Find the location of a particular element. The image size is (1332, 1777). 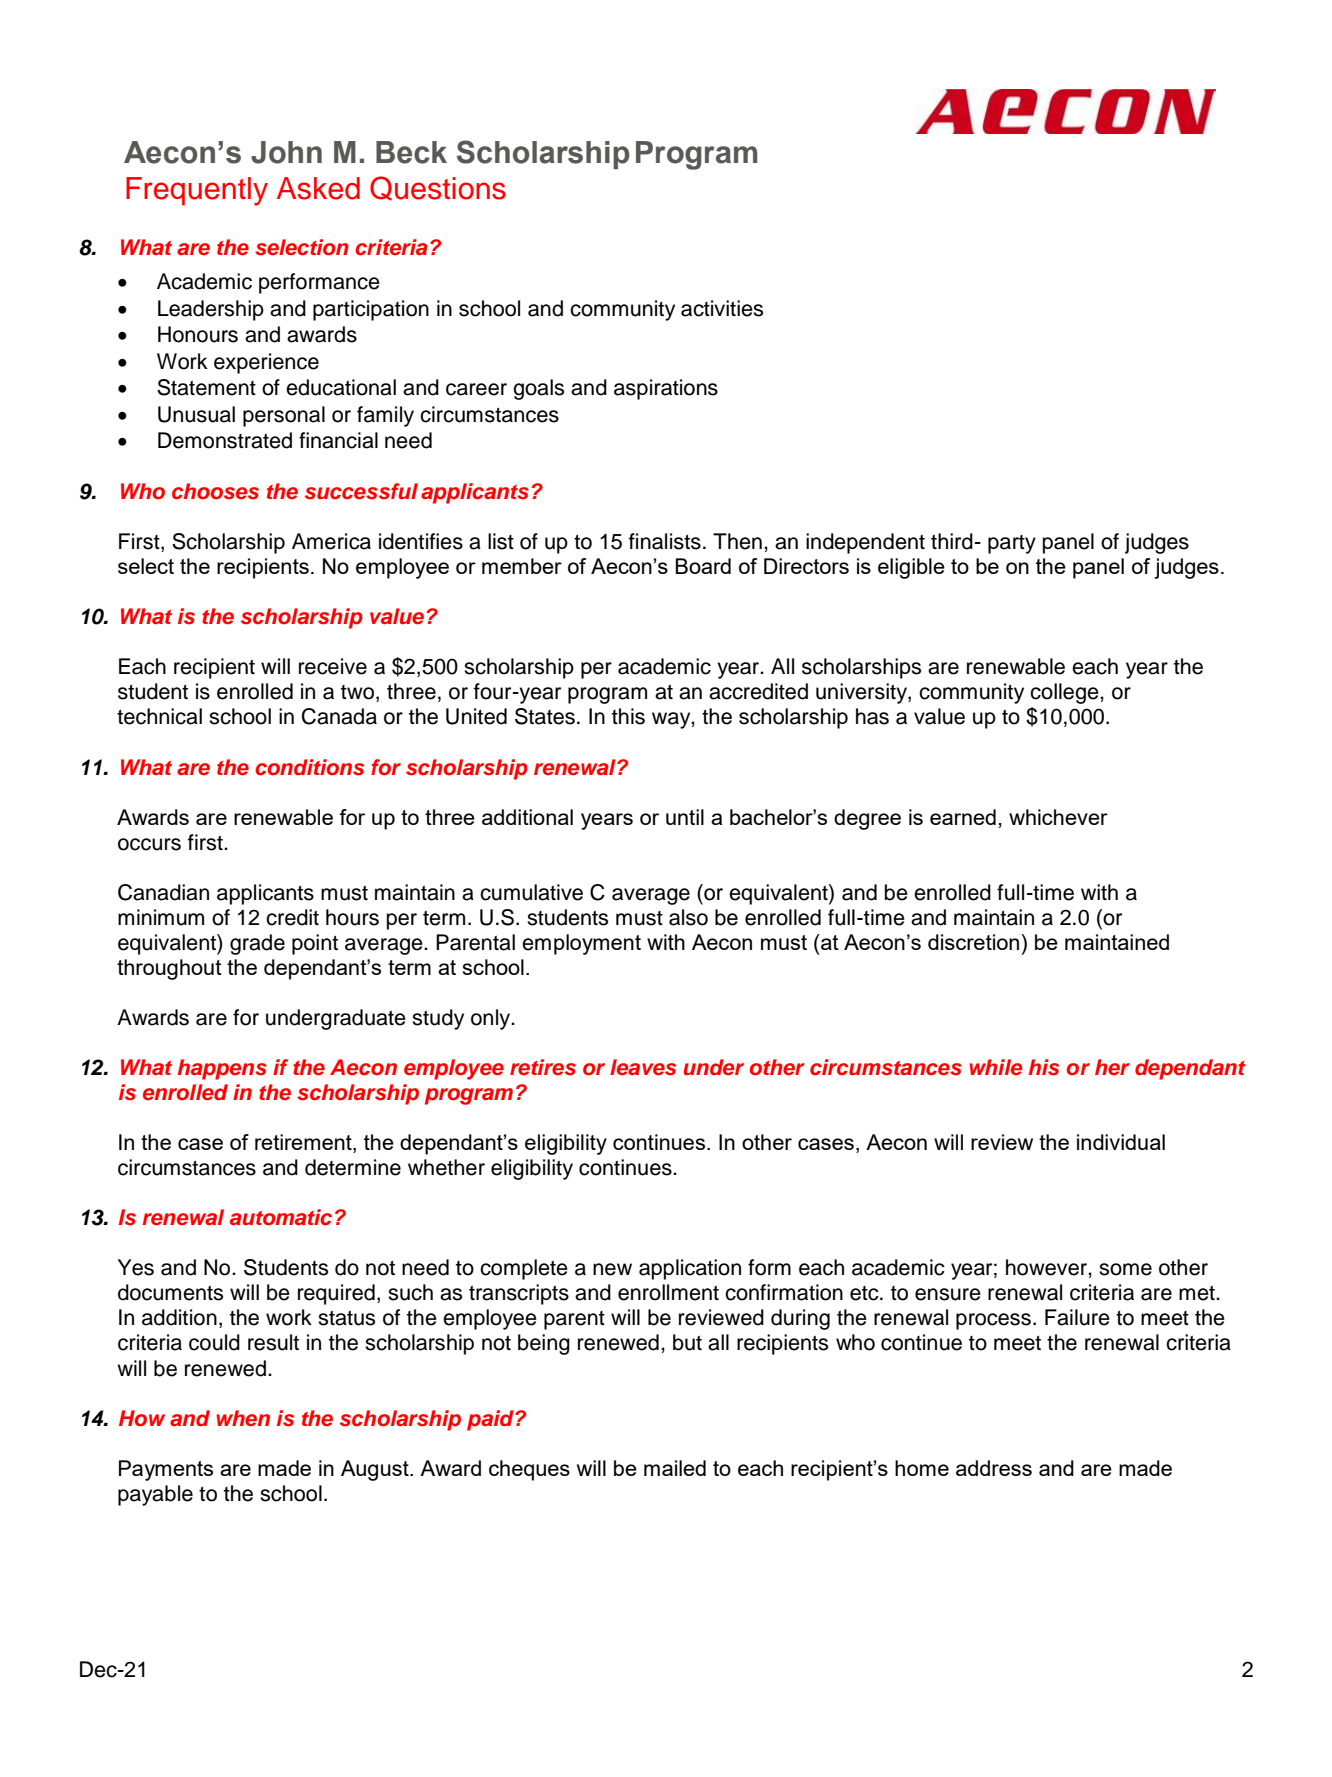

Asked is located at coordinates (318, 188).
